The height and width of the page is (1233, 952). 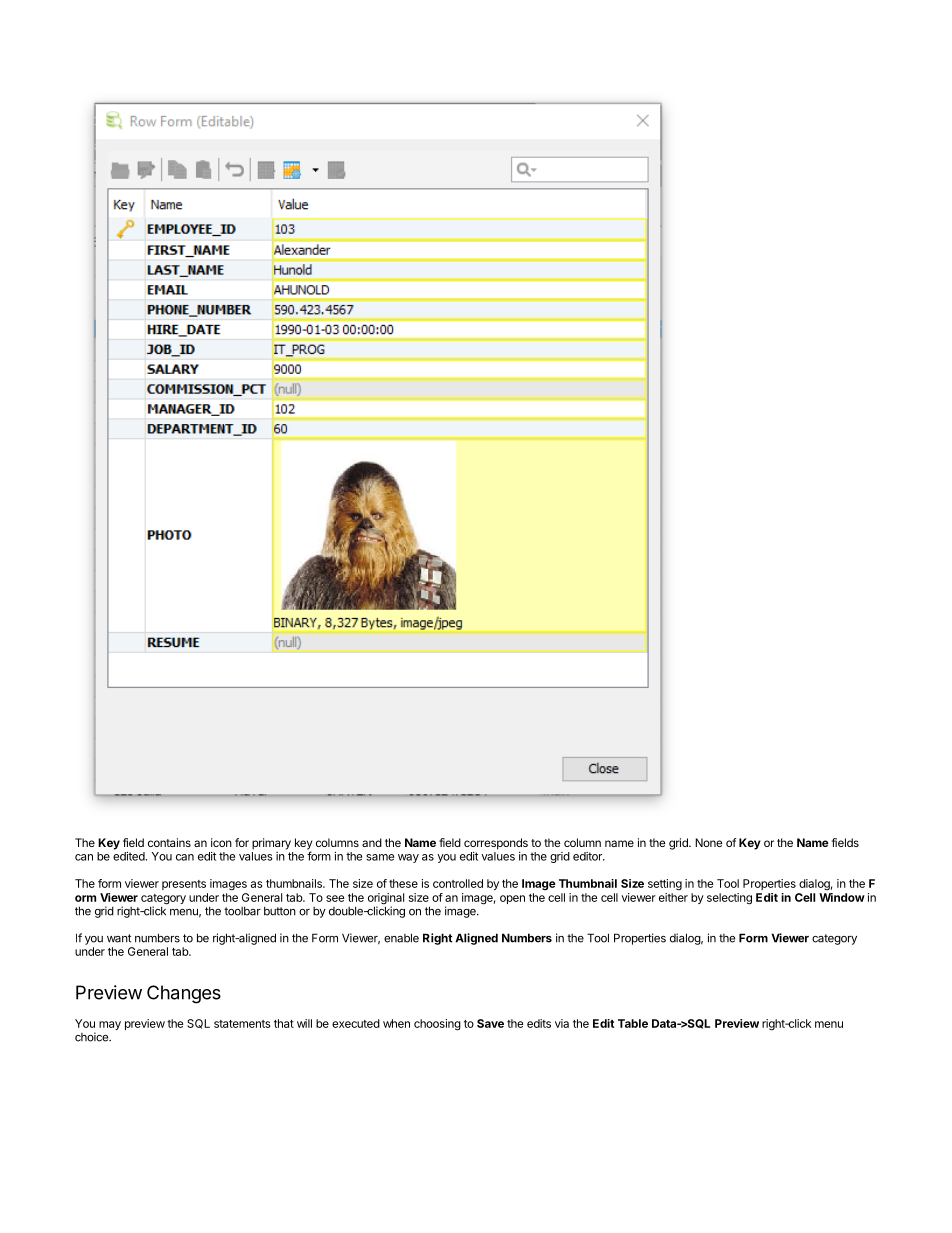 I want to click on presents, so click(x=184, y=885).
